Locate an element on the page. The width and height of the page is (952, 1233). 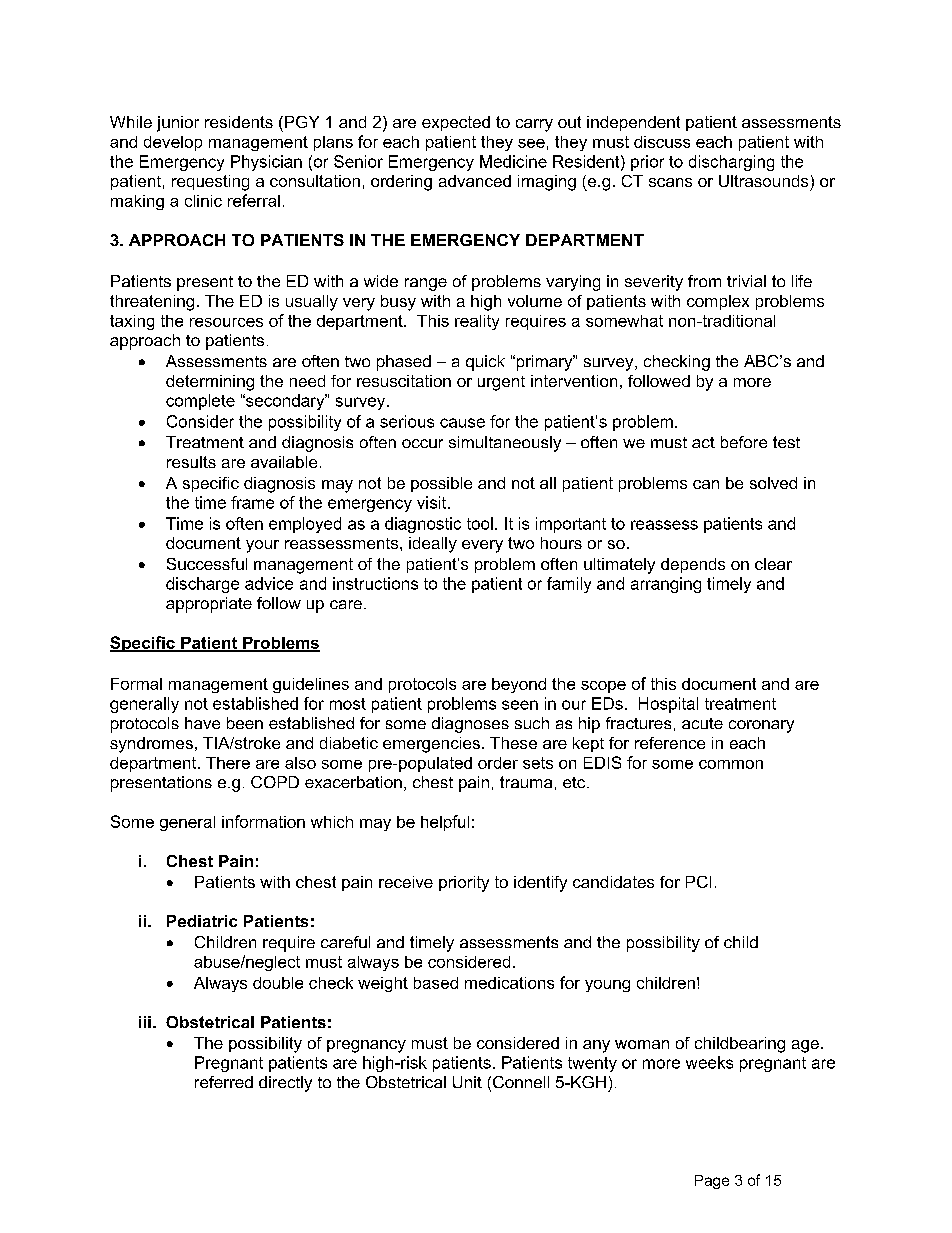
solved is located at coordinates (773, 483).
